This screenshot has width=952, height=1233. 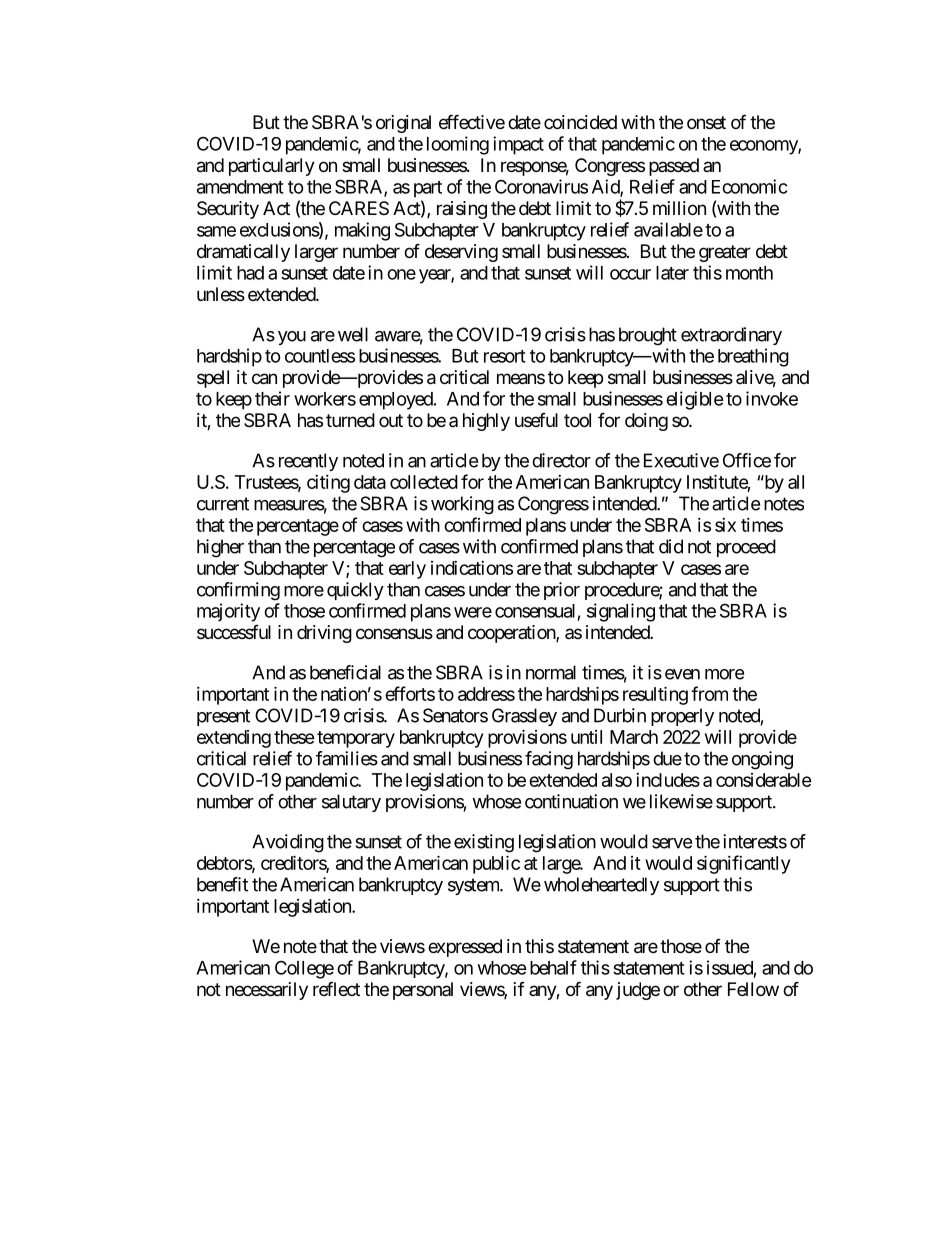 I want to click on onset, so click(x=706, y=122).
